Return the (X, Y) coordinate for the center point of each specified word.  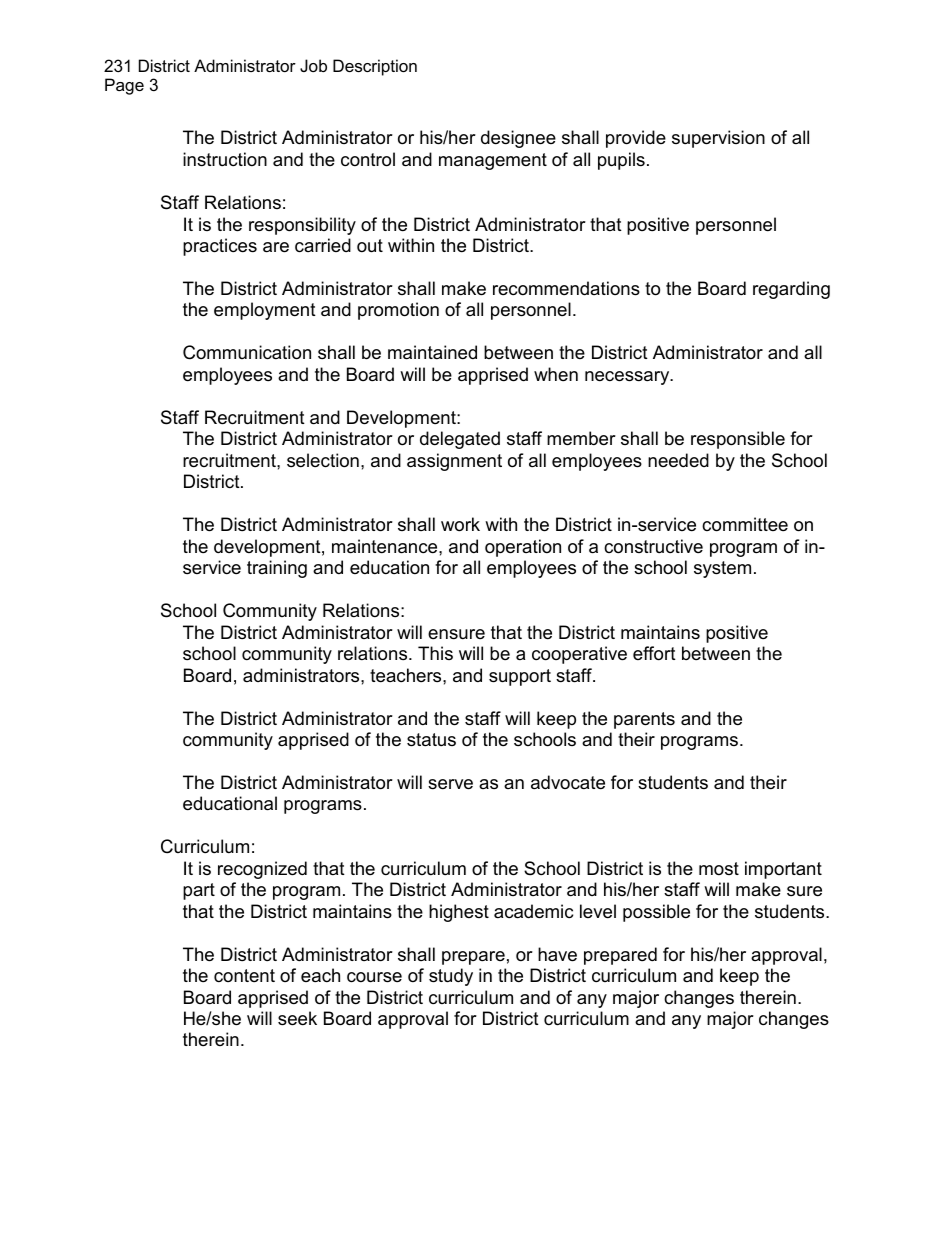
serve (450, 784)
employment (265, 311)
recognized (262, 870)
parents (644, 720)
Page (124, 86)
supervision (718, 139)
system (722, 569)
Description (375, 67)
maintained (432, 352)
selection (323, 460)
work (460, 524)
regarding (791, 290)
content (244, 975)
